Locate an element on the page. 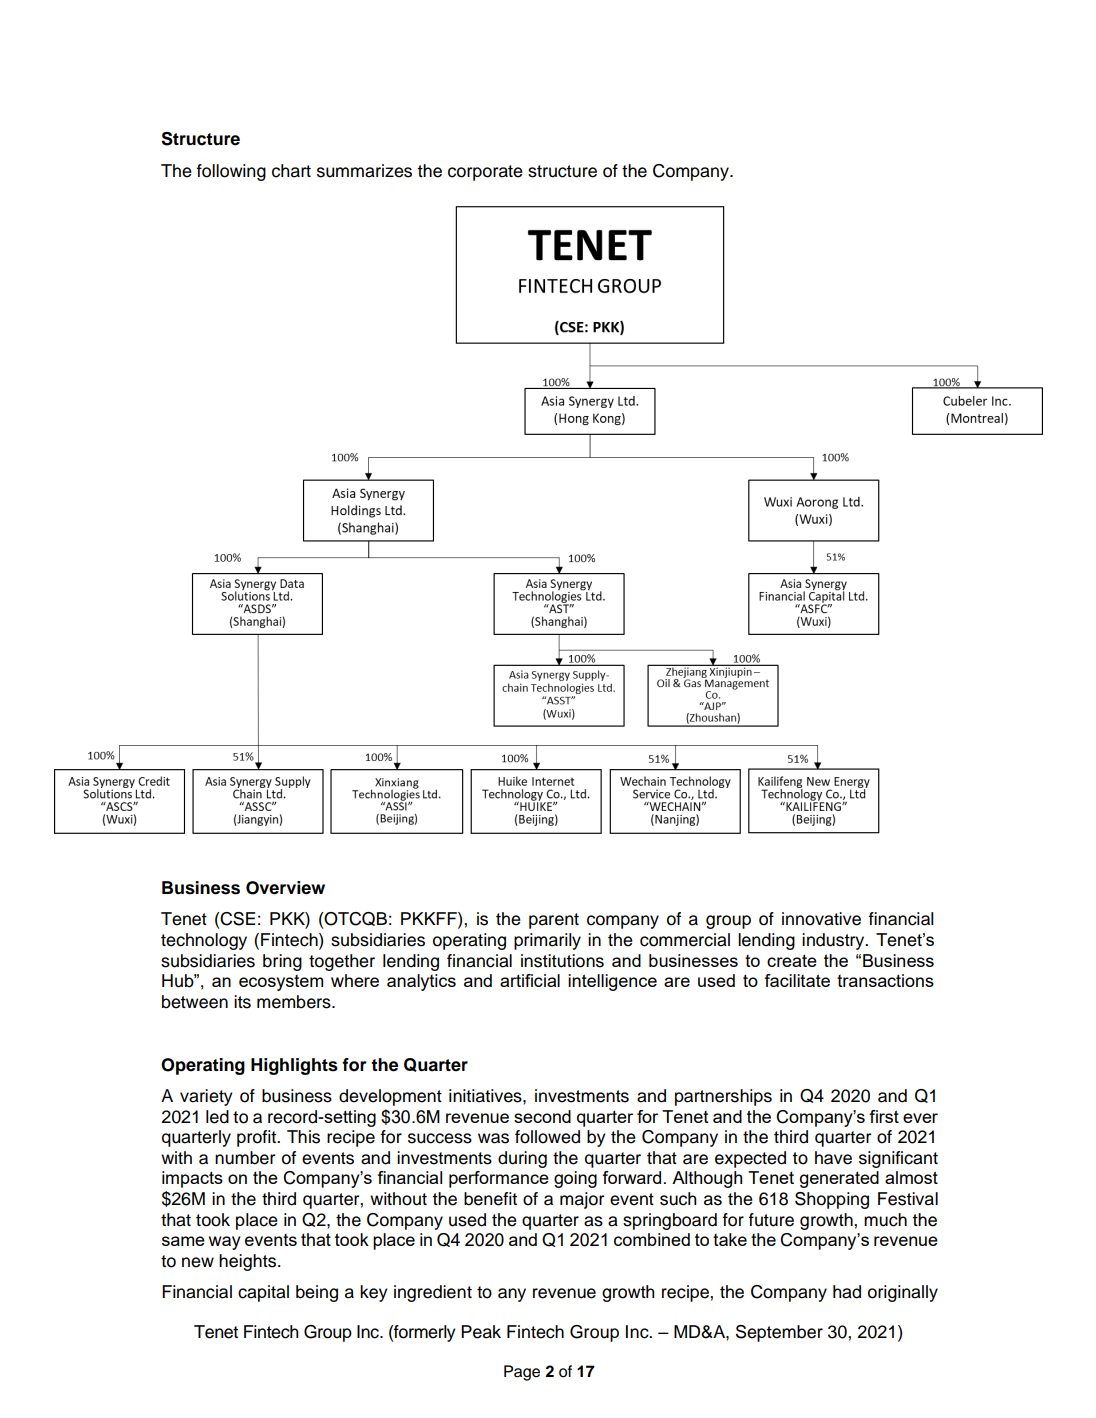 Image resolution: width=1096 pixels, height=1418 pixels. Overview is located at coordinates (285, 888).
